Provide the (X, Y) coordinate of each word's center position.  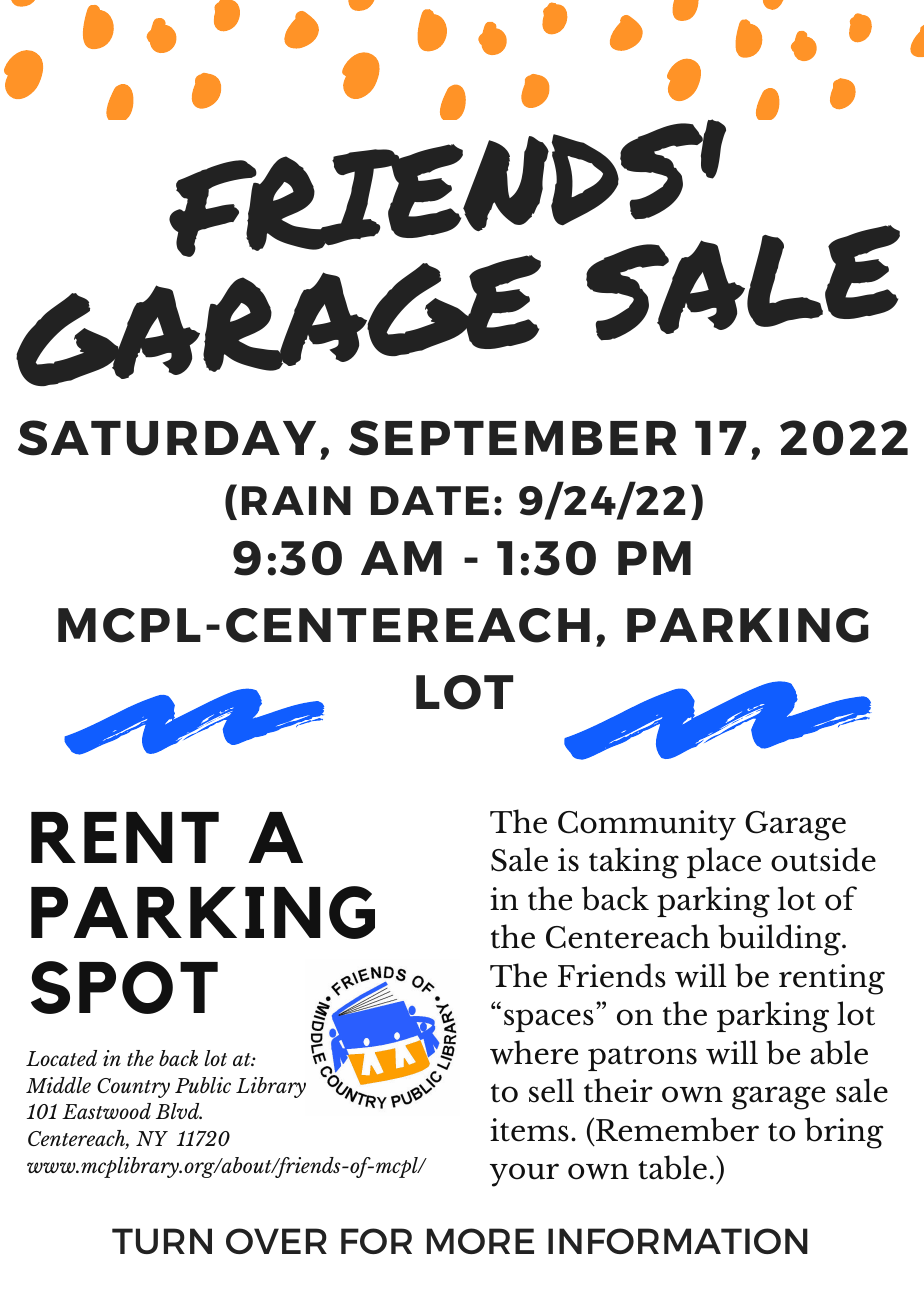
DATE (430, 500)
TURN (162, 1241)
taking (634, 863)
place (724, 862)
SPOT (124, 987)
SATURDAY (167, 438)
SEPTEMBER (513, 438)
